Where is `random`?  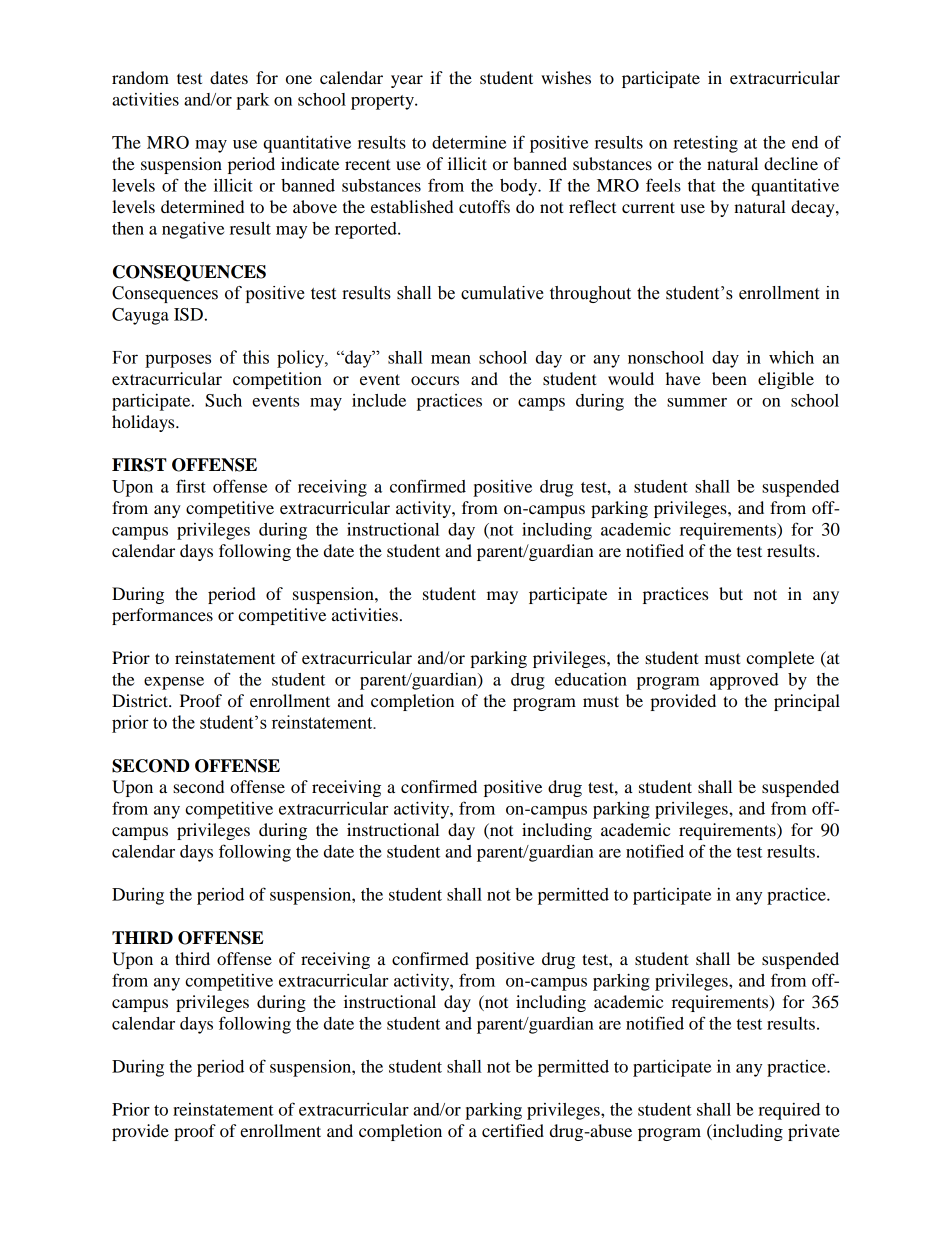
random is located at coordinates (140, 77).
